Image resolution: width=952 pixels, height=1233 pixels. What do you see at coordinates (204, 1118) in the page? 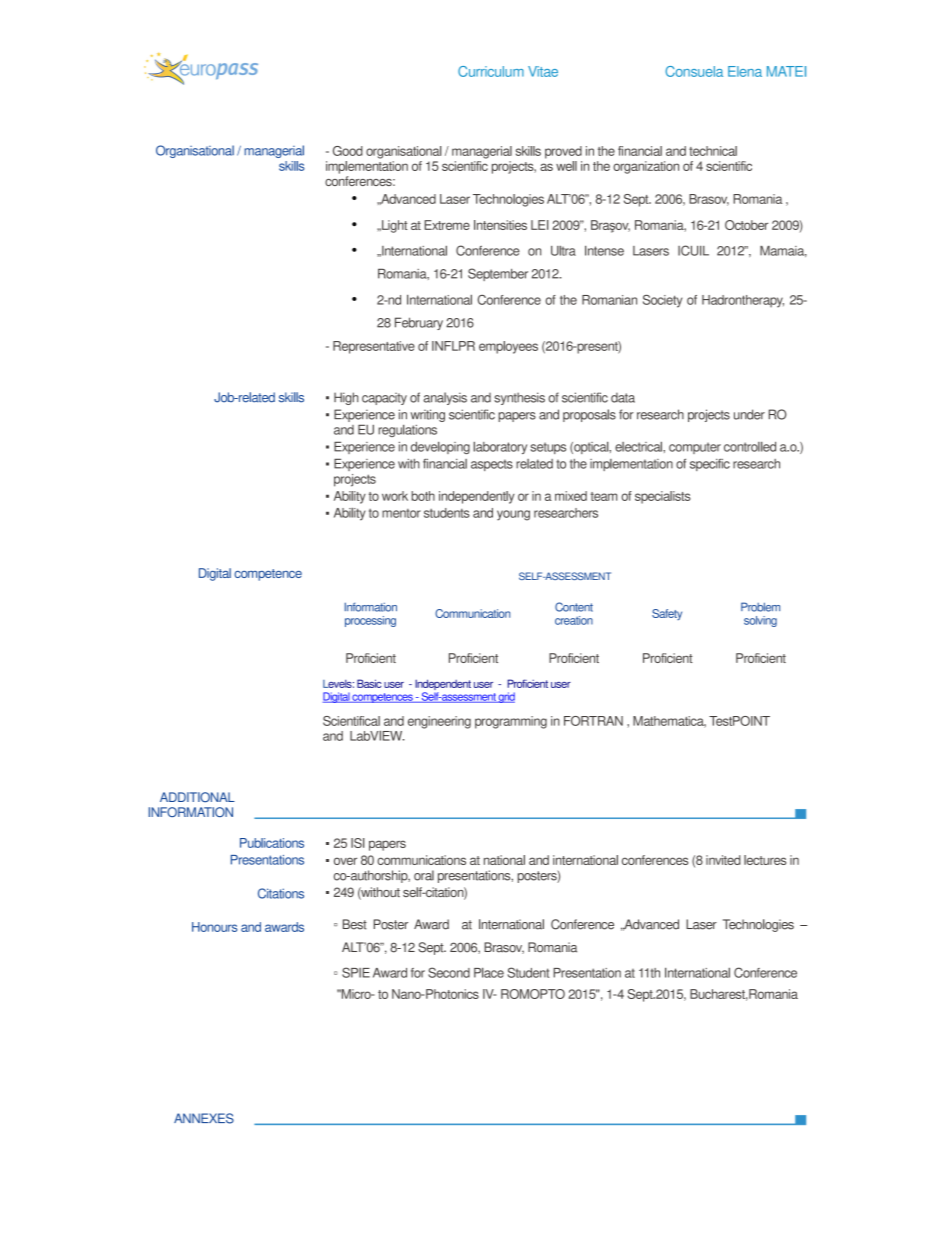
I see `ANNEXES` at bounding box center [204, 1118].
